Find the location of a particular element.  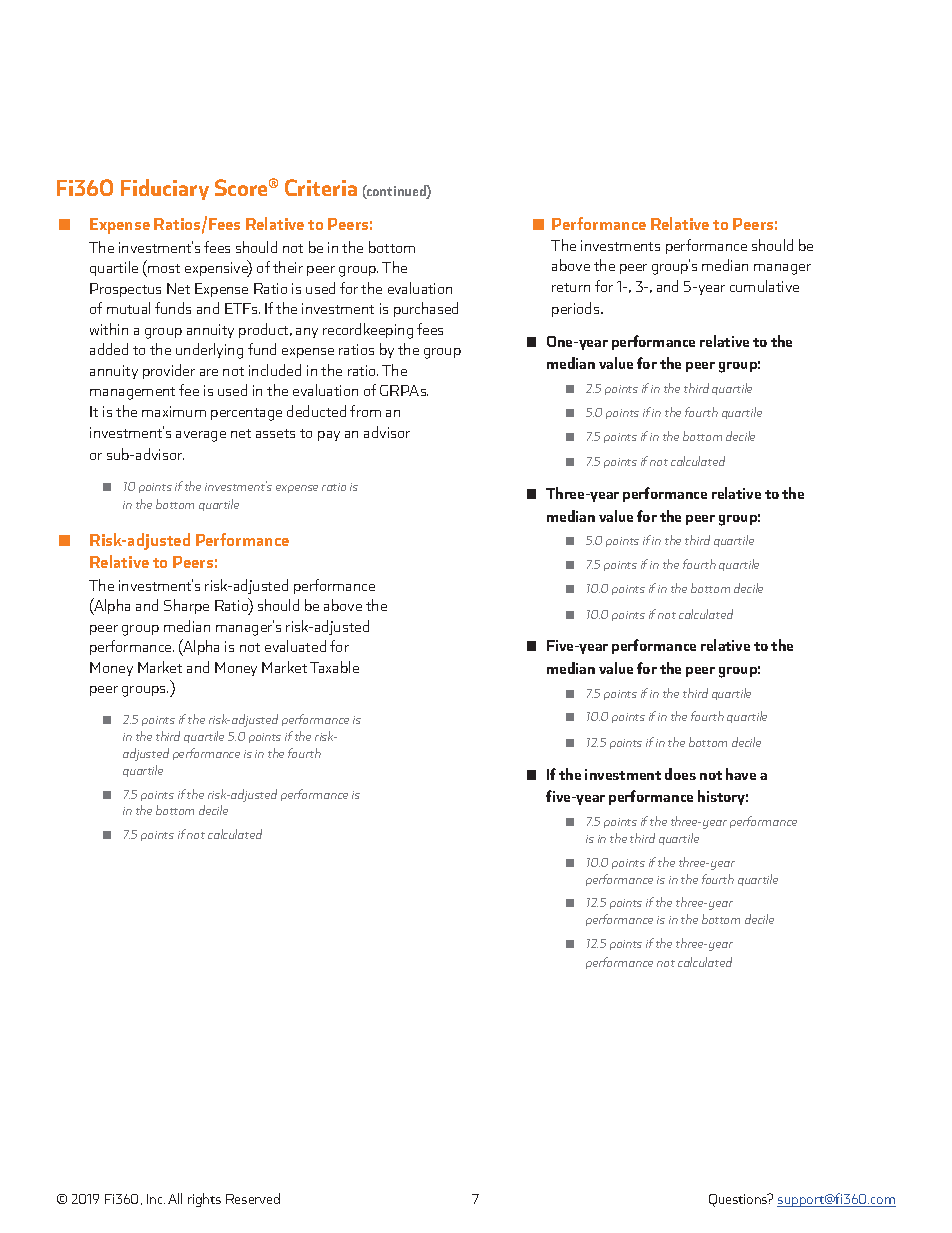

Fiduciary is located at coordinates (165, 189).
